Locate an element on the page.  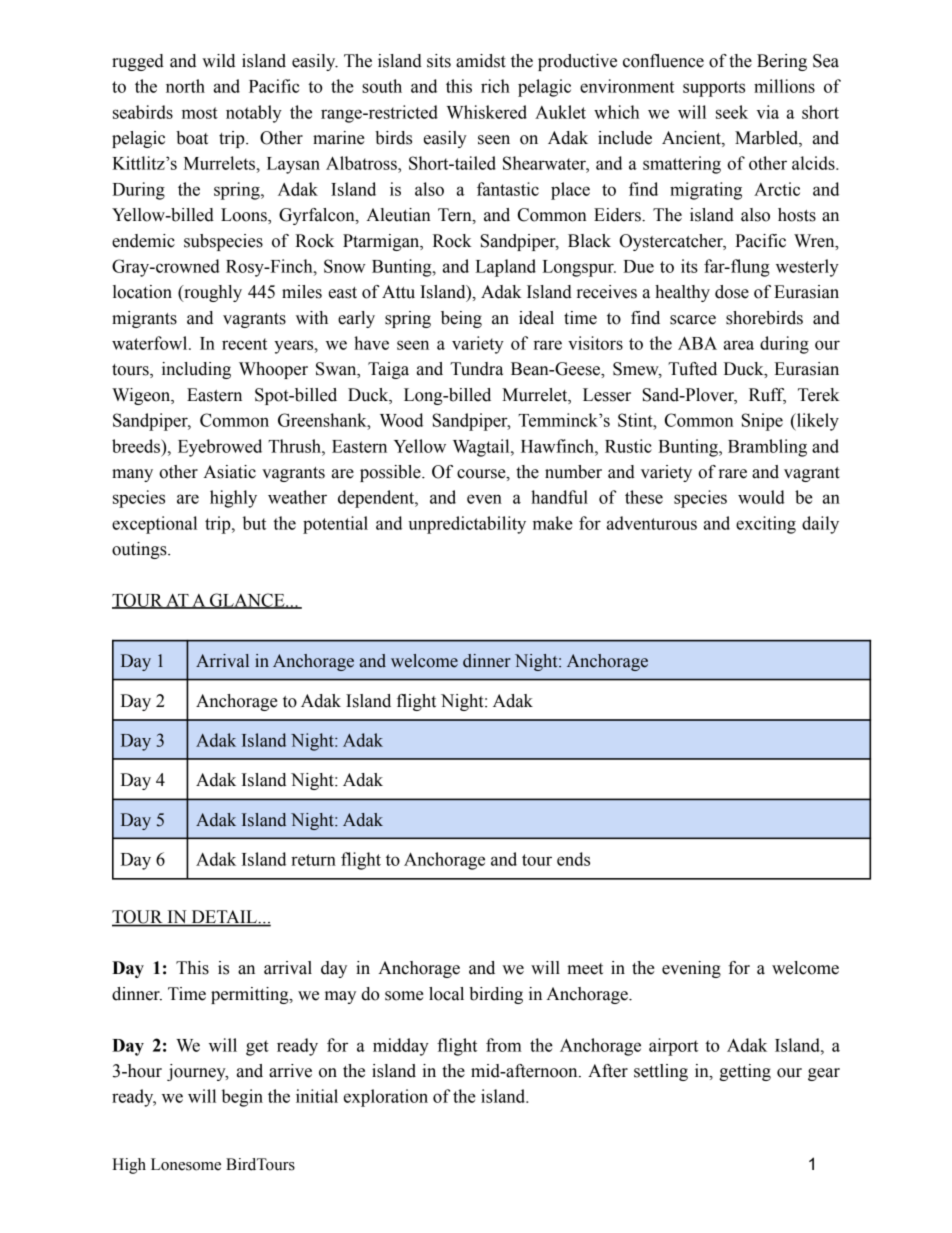
supports is located at coordinates (714, 89).
